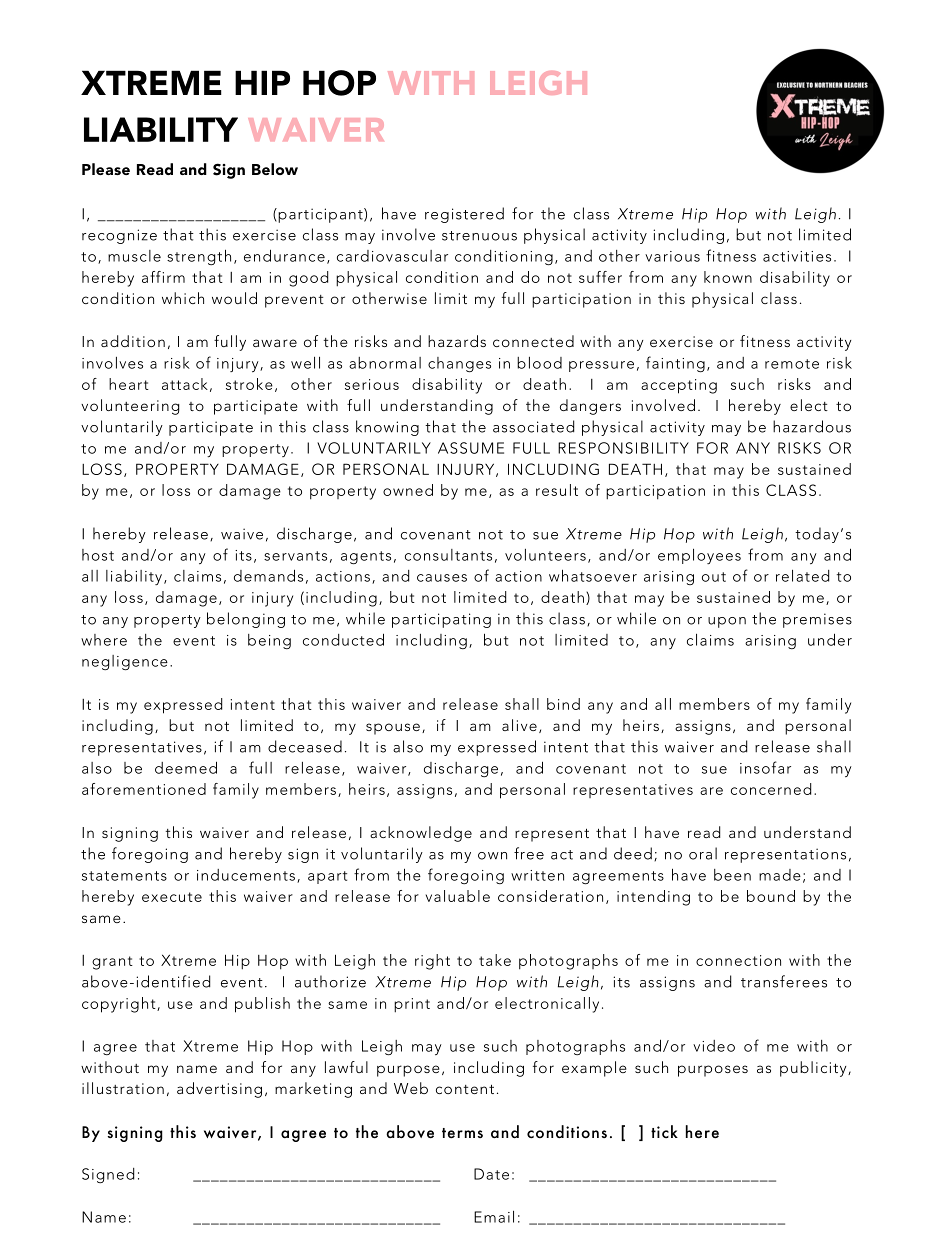 This image has width=952, height=1233. What do you see at coordinates (738, 960) in the image?
I see `connection` at bounding box center [738, 960].
